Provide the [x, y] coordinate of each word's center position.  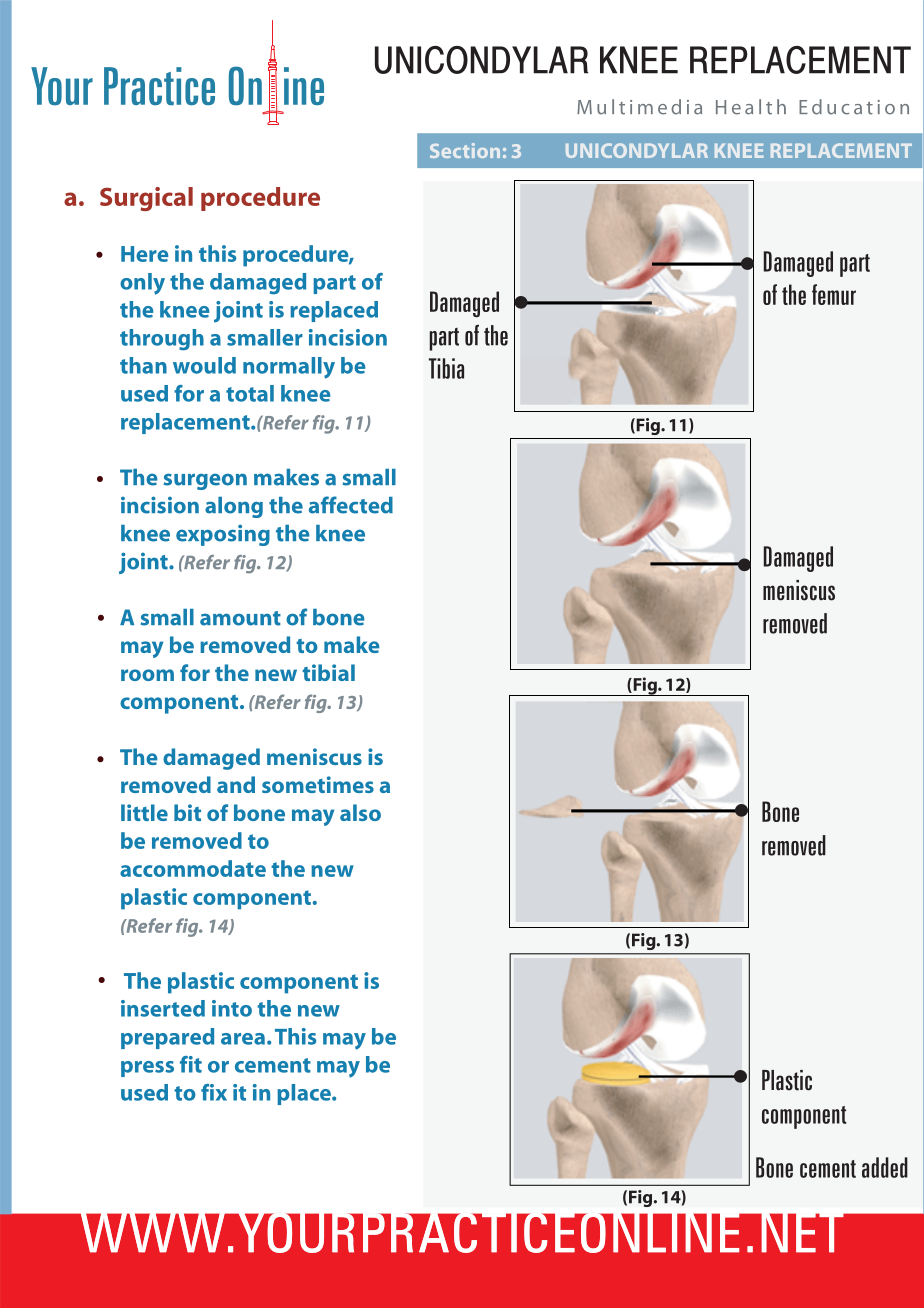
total [250, 393]
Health [751, 107]
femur [834, 294]
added [885, 1167]
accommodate [193, 868]
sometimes [318, 784]
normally [289, 368]
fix [214, 1092]
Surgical [146, 199]
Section [465, 150]
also [360, 812]
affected [351, 505]
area [243, 1039]
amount [240, 618]
